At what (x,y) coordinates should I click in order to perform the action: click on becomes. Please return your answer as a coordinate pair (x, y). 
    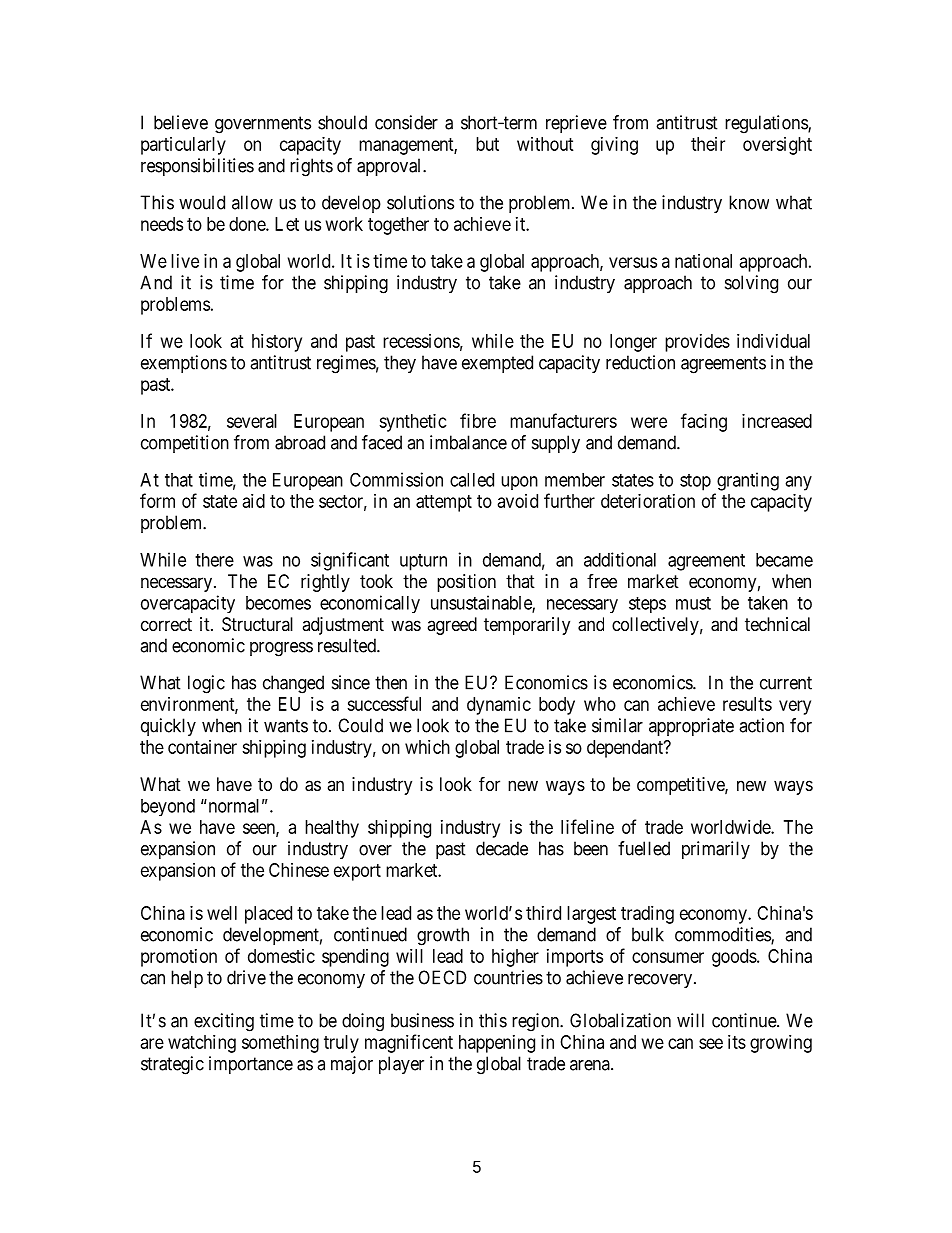
    Looking at the image, I should click on (278, 603).
